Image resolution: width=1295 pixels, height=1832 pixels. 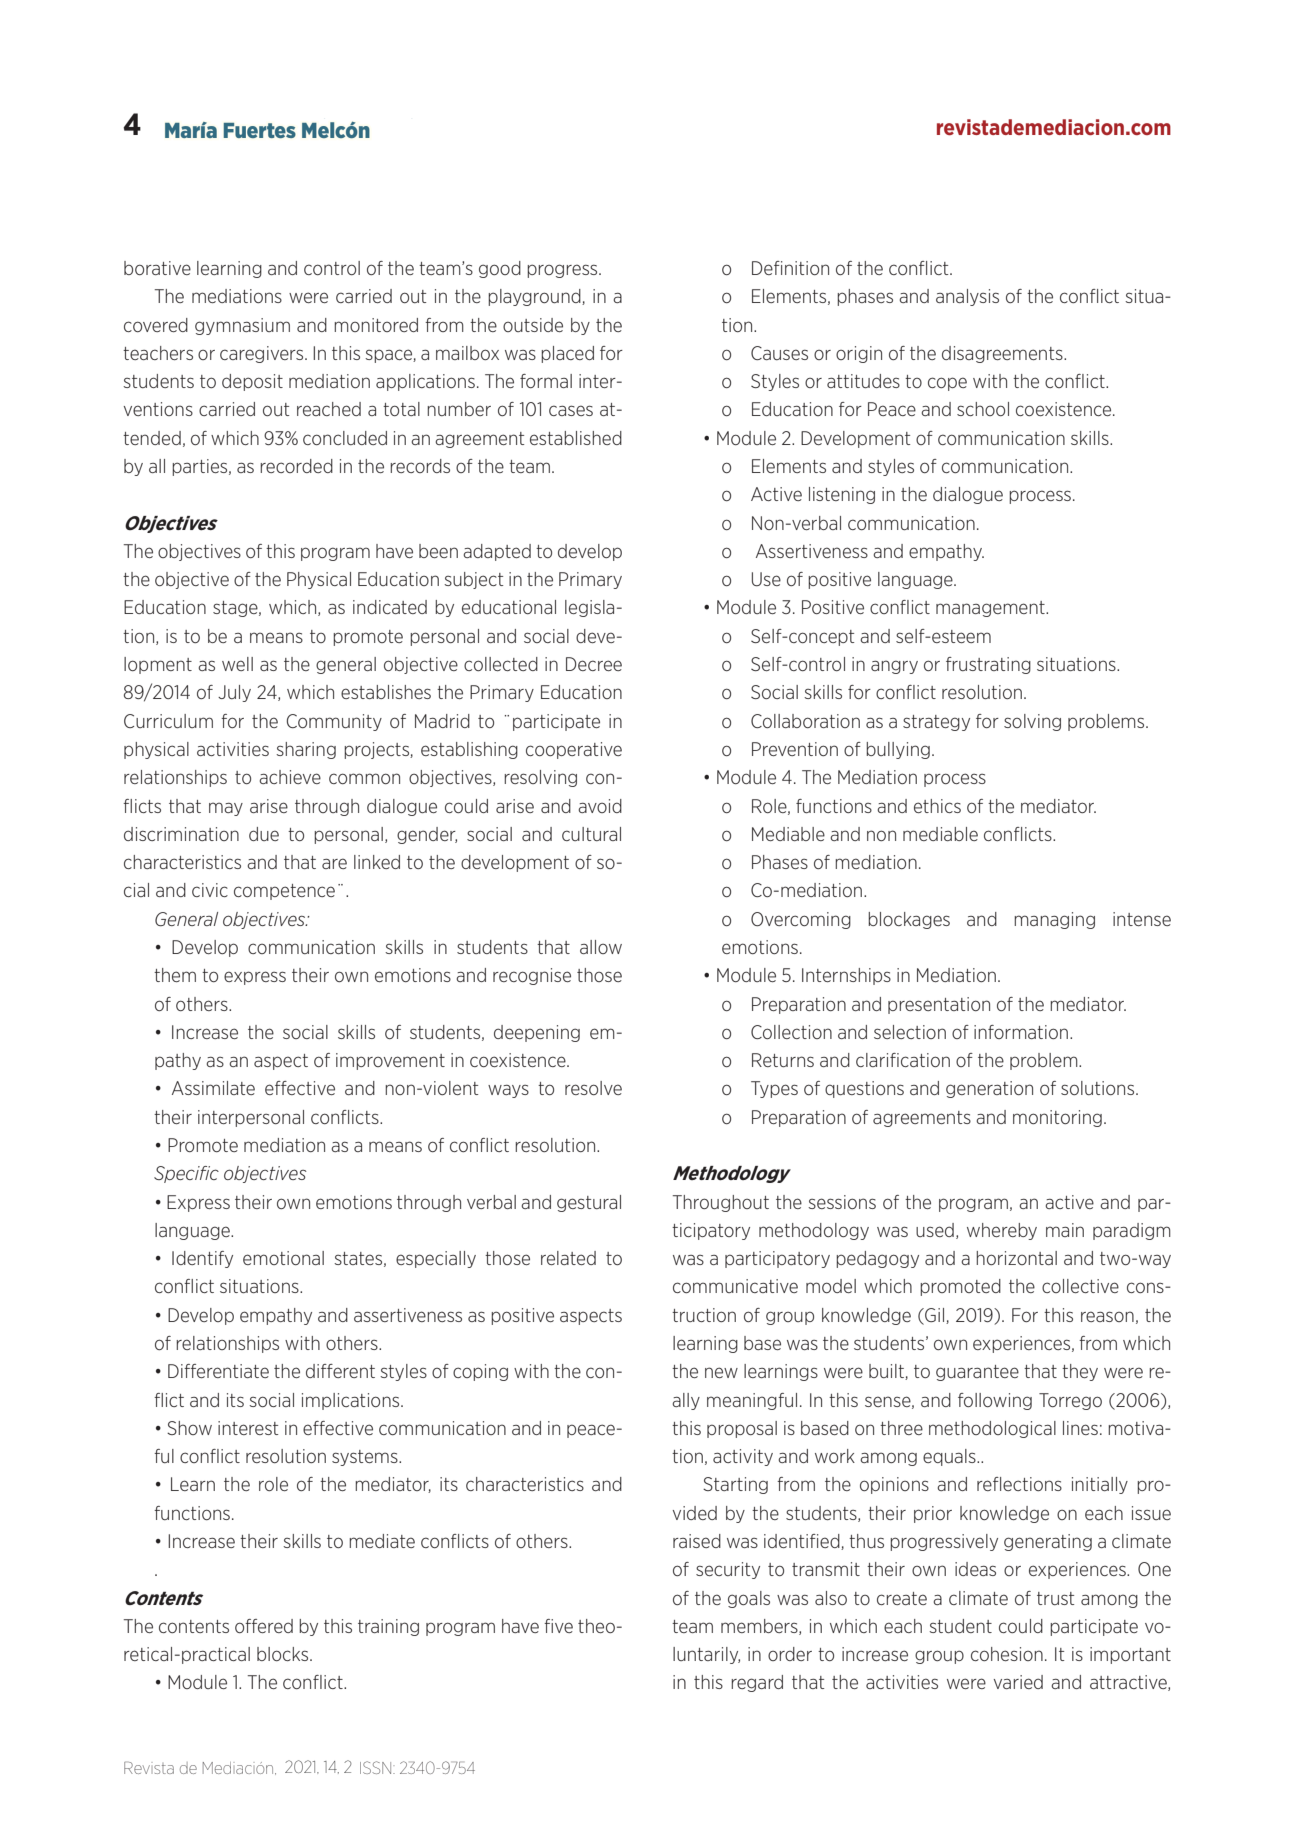 What do you see at coordinates (600, 806) in the page?
I see `avoid` at bounding box center [600, 806].
